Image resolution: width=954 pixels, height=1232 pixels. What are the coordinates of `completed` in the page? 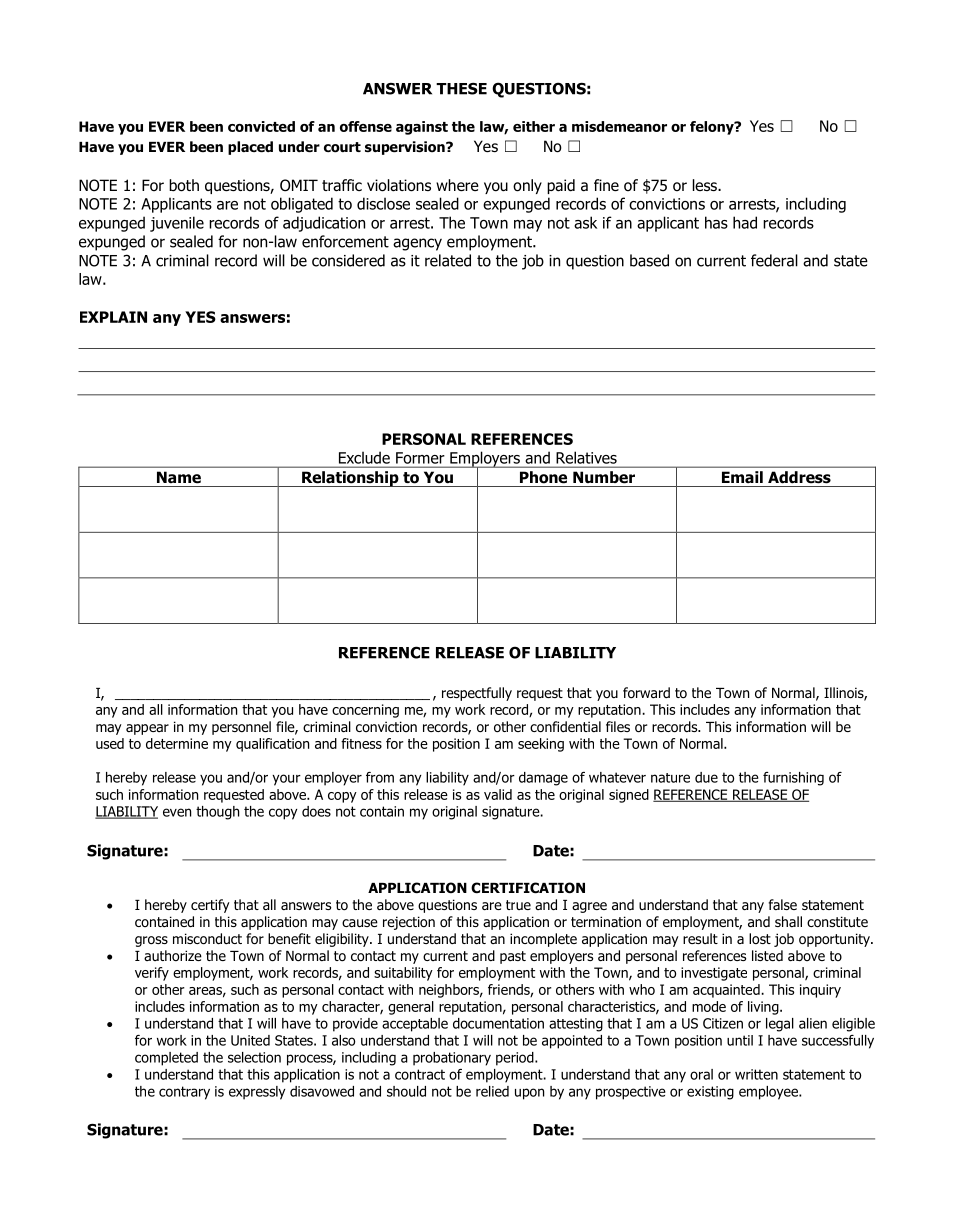 It's located at (166, 1059).
